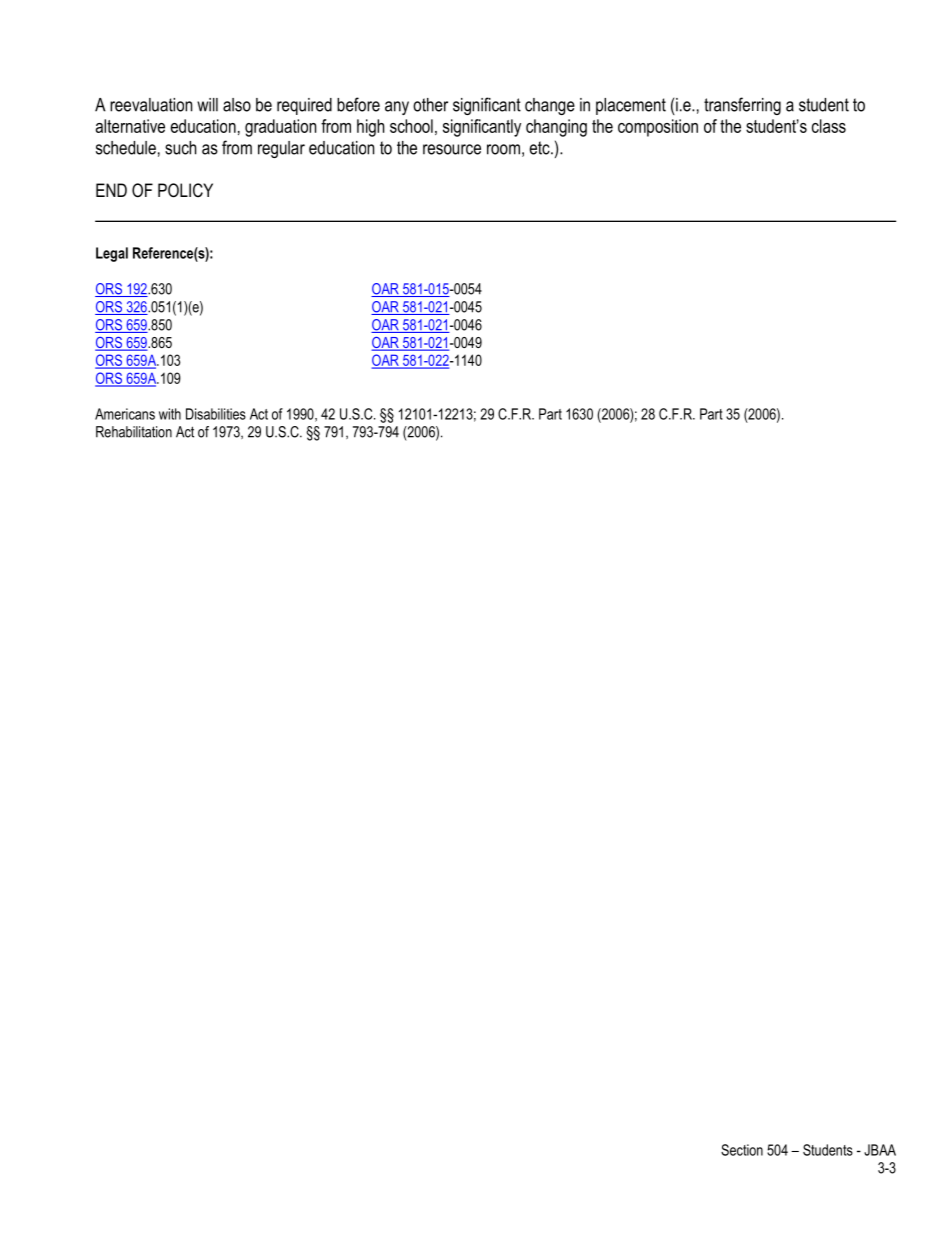  Describe the element at coordinates (742, 106) in the screenshot. I see `transferring` at that location.
